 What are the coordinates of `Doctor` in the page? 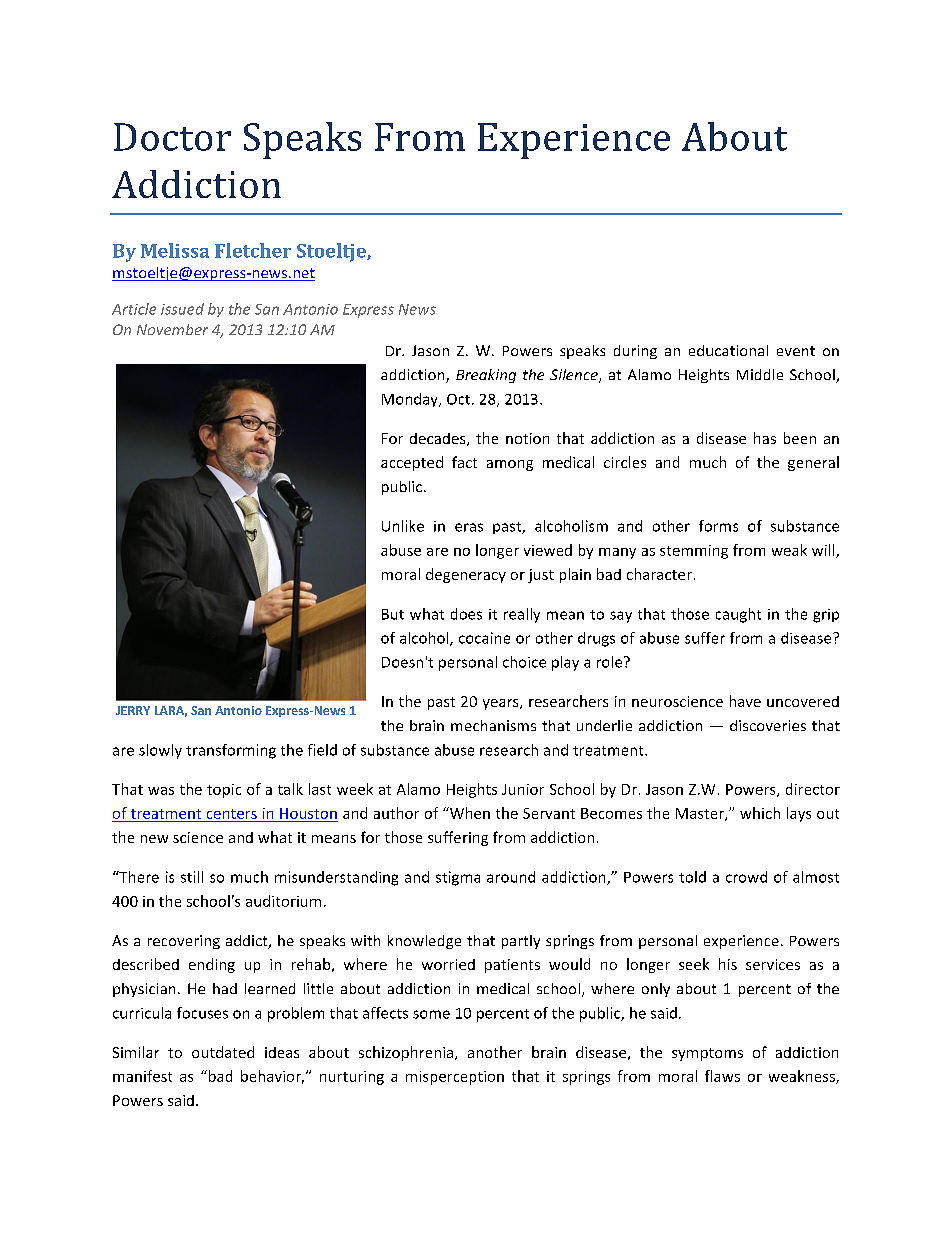 It's located at (172, 137).
